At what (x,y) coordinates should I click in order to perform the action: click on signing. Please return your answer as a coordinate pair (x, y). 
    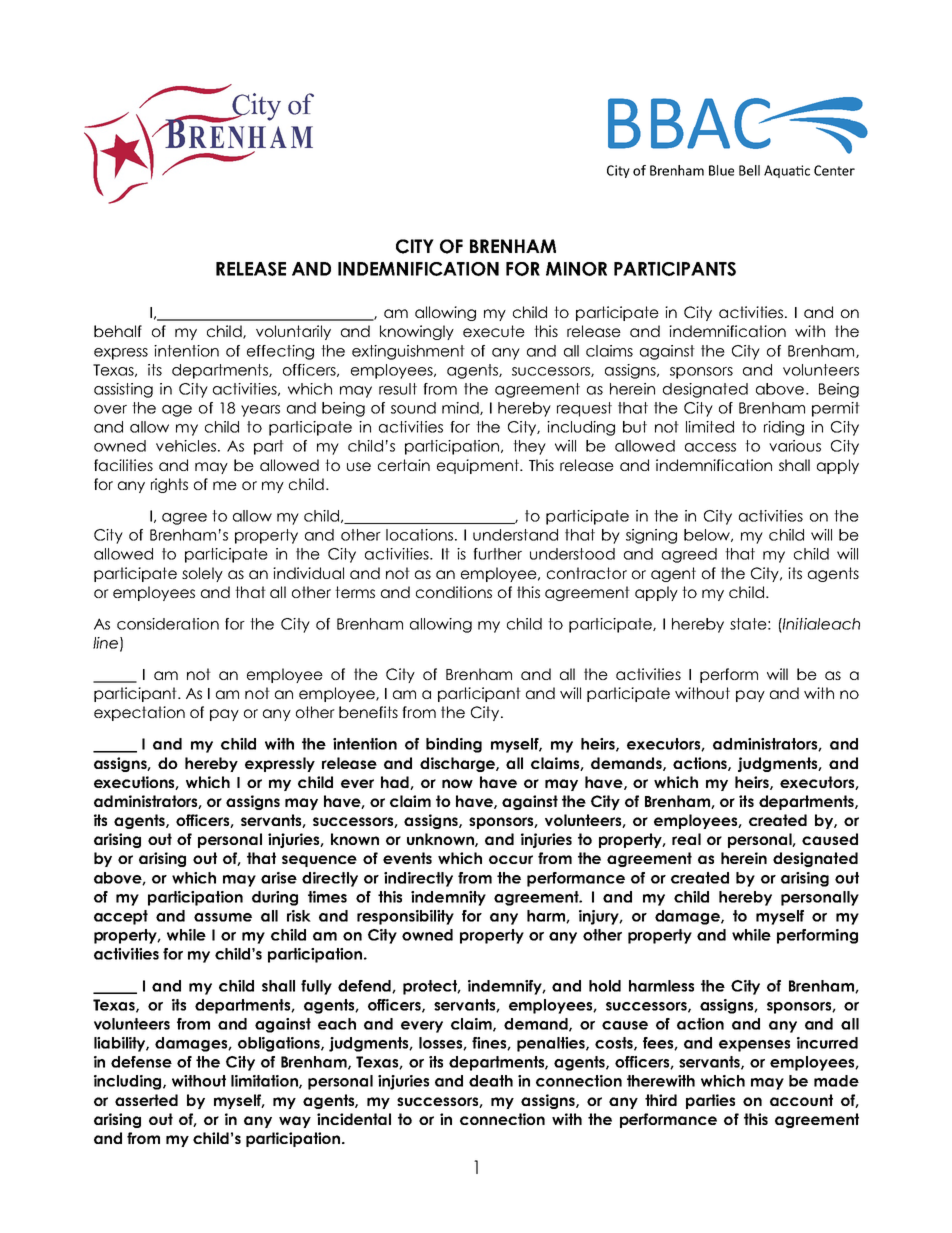
    Looking at the image, I should click on (651, 536).
